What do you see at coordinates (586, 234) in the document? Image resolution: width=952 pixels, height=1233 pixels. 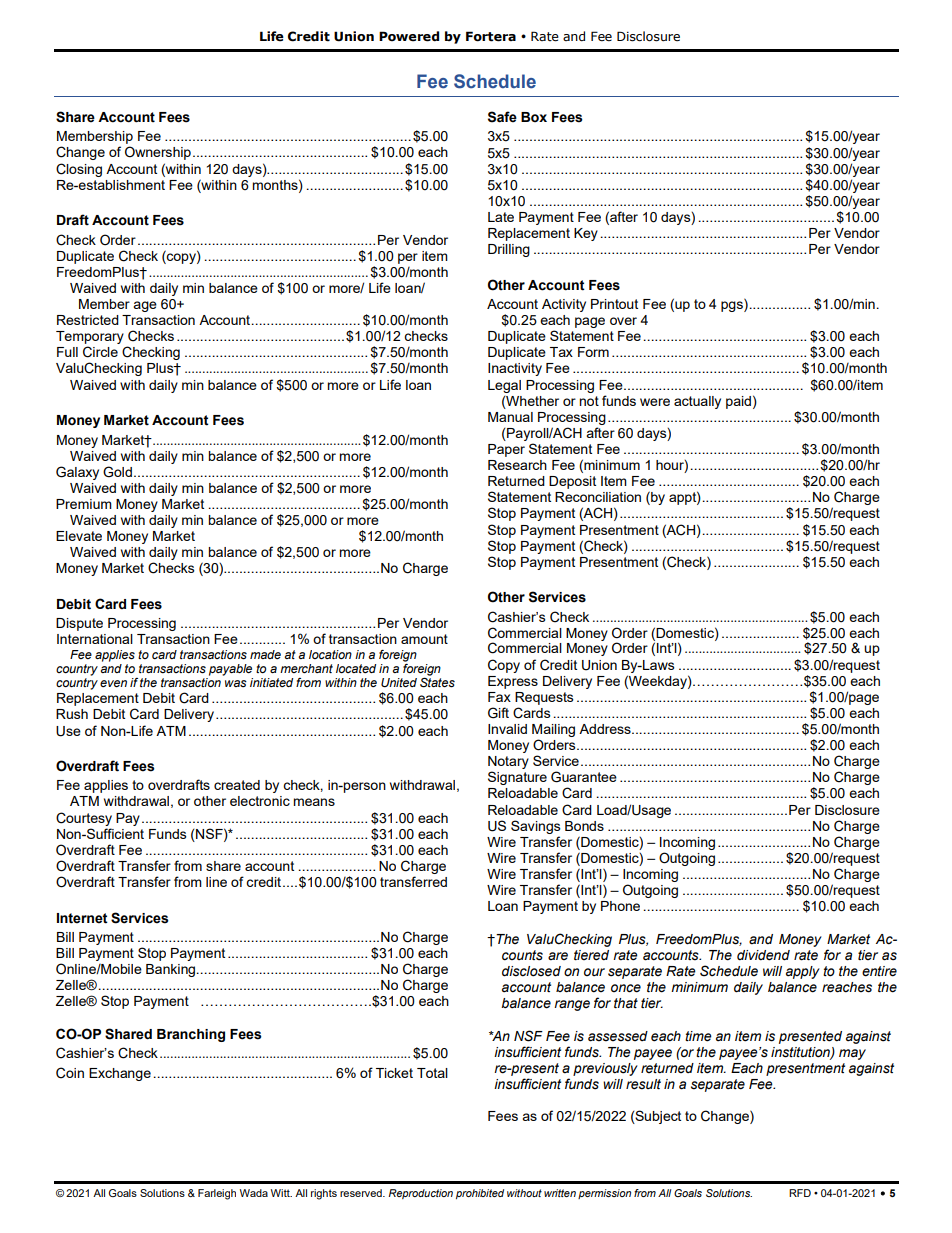 I see `Key` at bounding box center [586, 234].
